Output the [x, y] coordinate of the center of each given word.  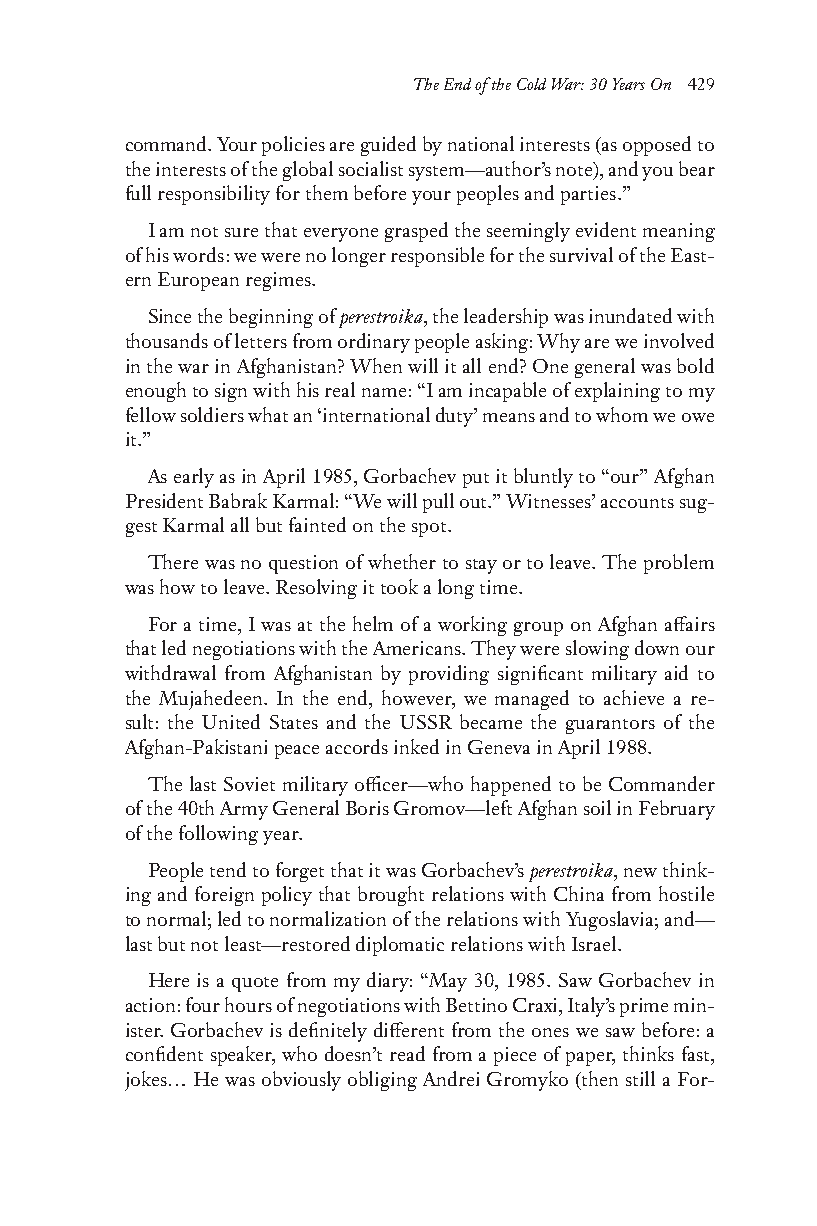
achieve [634, 697]
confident [164, 1053]
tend [228, 869]
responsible [437, 257]
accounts [637, 503]
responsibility [214, 195]
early [194, 478]
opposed [657, 146]
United [231, 721]
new [640, 872]
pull [438, 503]
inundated [630, 315]
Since [170, 316]
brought [391, 896]
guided [388, 146]
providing [449, 675]
